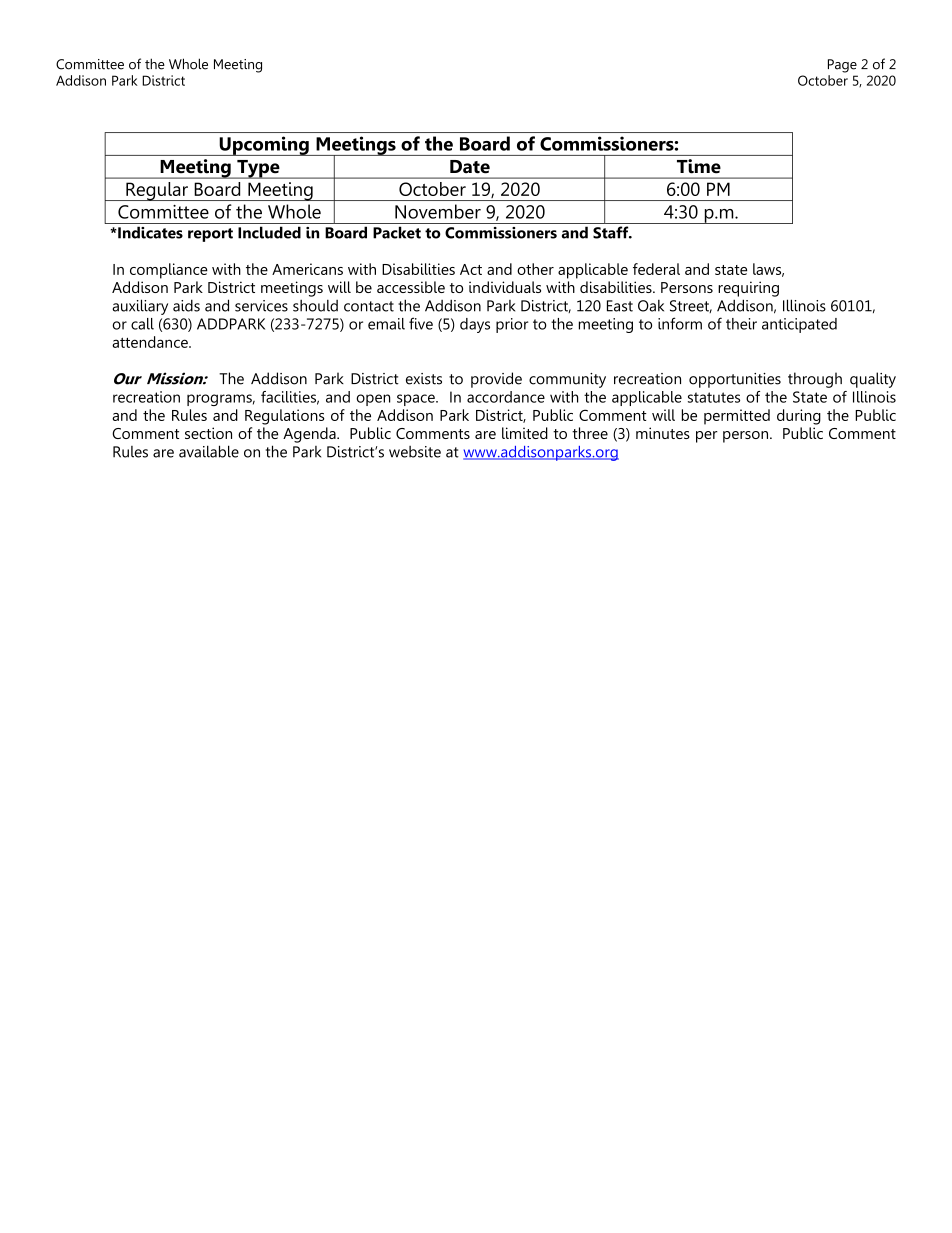 The height and width of the document is (1233, 952). I want to click on compliance, so click(169, 271).
